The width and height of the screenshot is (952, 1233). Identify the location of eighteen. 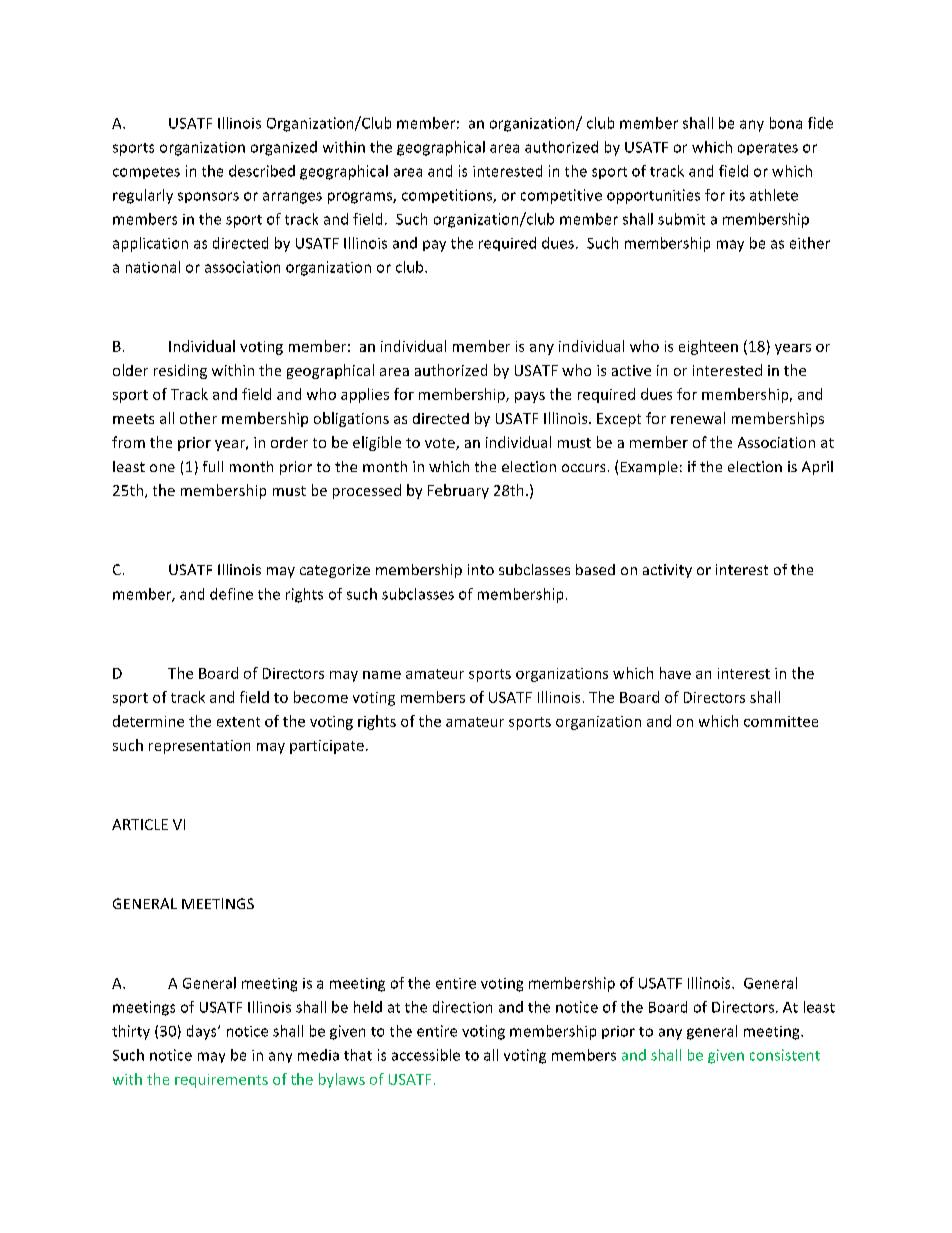
(708, 347).
